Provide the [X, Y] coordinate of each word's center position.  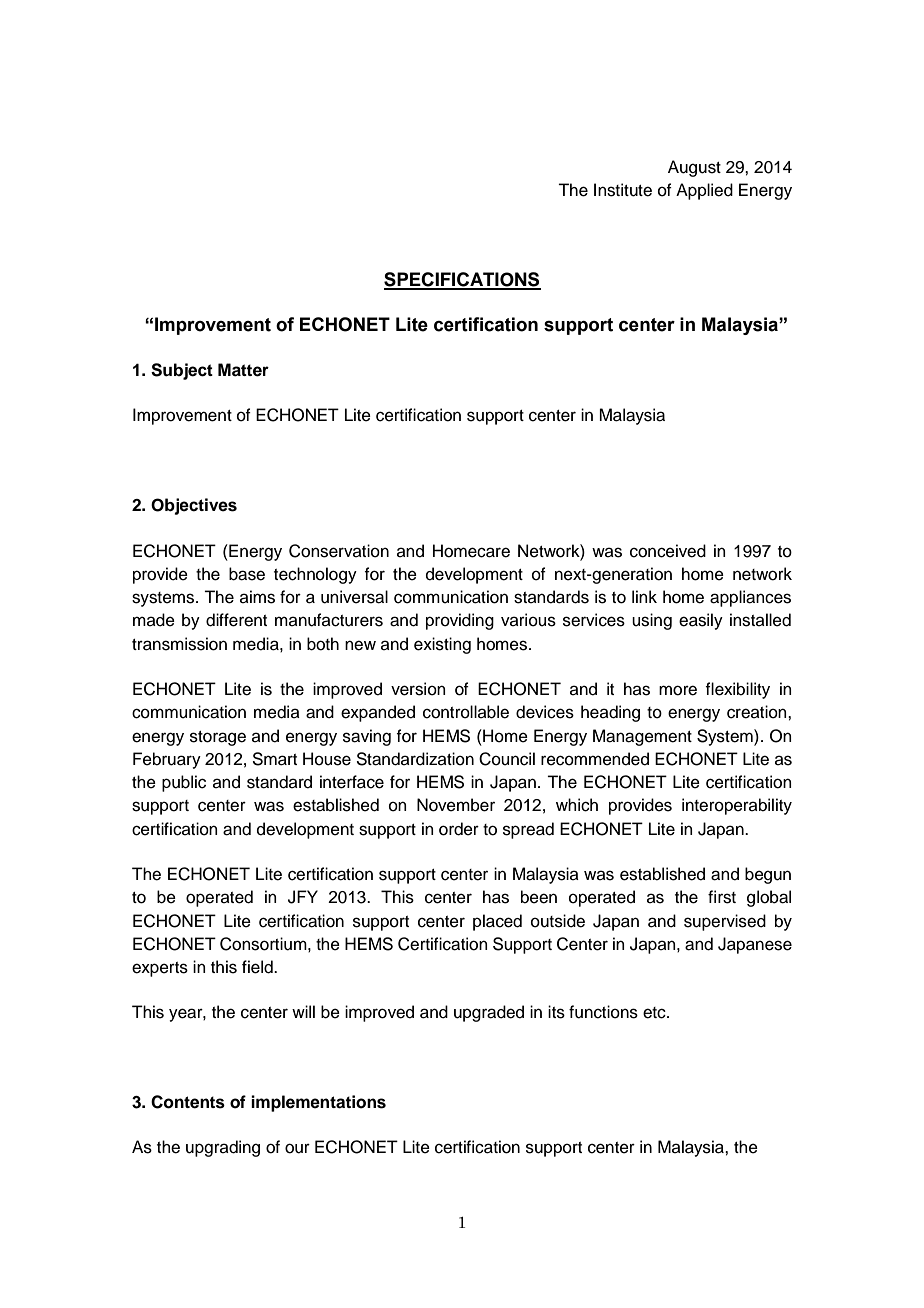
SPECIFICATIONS [462, 280]
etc [655, 1013]
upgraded [489, 1013]
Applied [704, 191]
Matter [243, 370]
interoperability [737, 806]
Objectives [194, 506]
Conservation [339, 551]
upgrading [223, 1148]
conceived [668, 551]
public [184, 783]
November [456, 805]
